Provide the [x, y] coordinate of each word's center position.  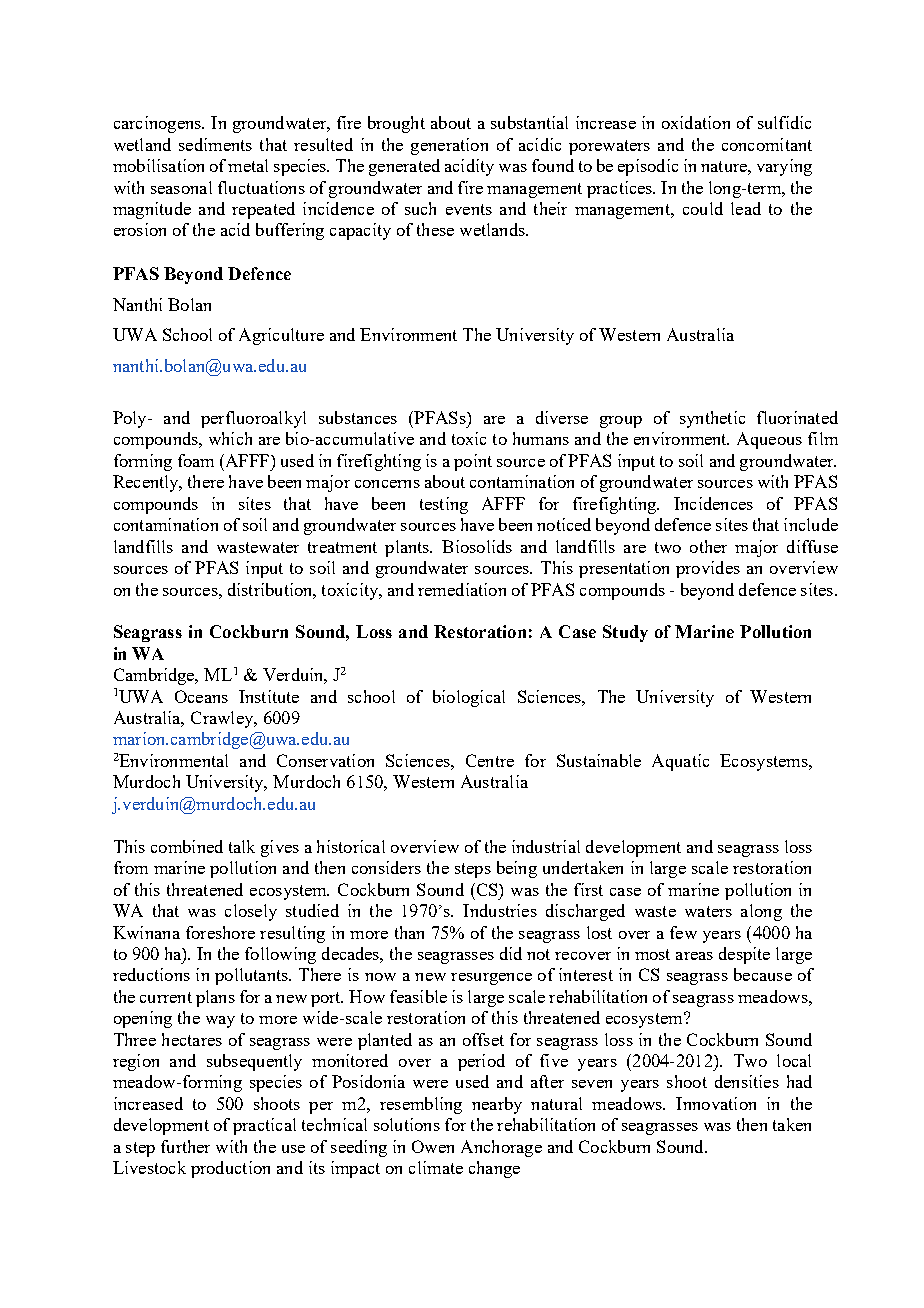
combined [187, 846]
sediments [215, 144]
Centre [490, 760]
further [185, 1146]
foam [196, 460]
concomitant [767, 144]
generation [449, 146]
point [473, 462]
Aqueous [769, 440]
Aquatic [680, 762]
